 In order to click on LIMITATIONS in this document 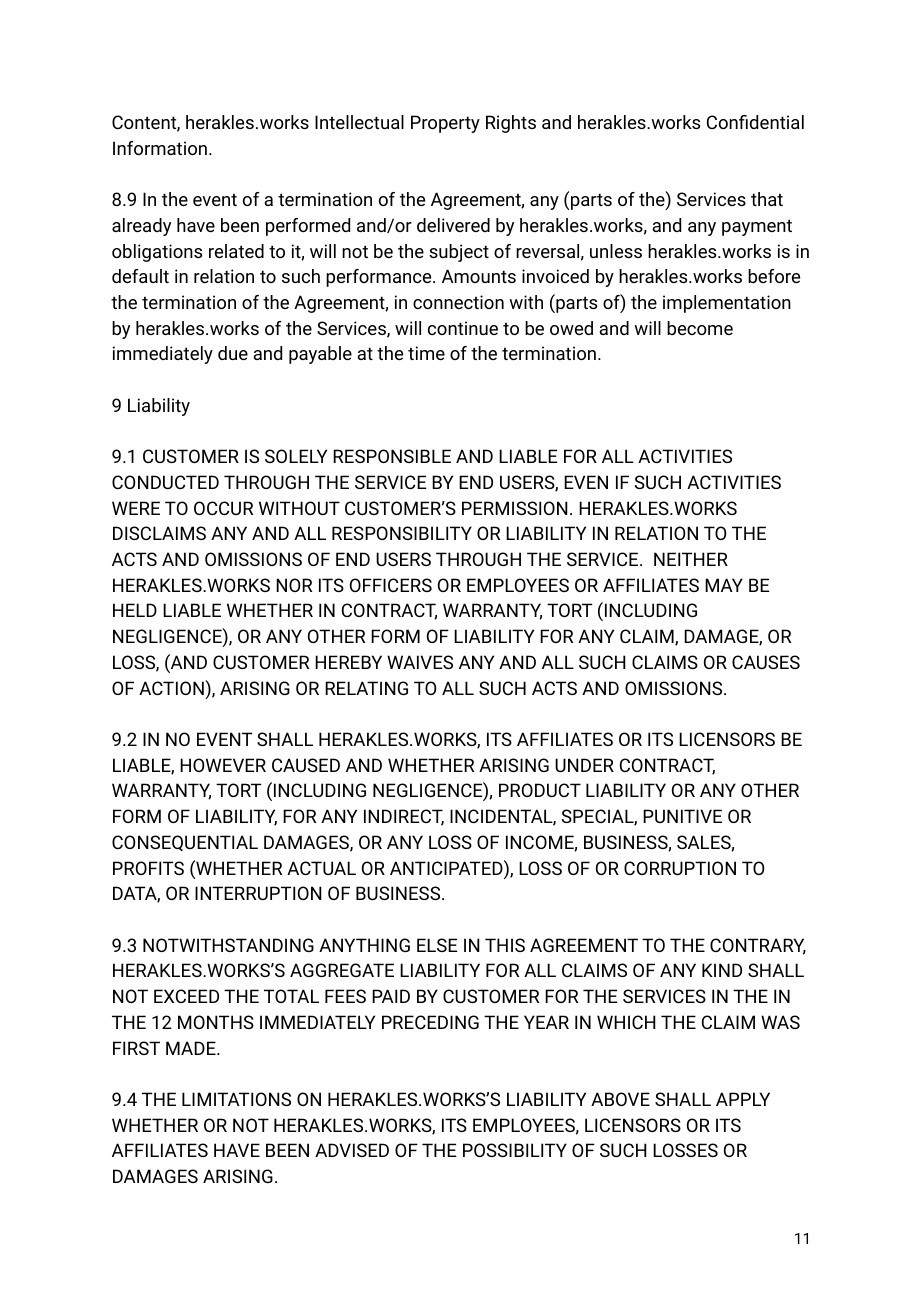, I will do `click(236, 1099)`.
